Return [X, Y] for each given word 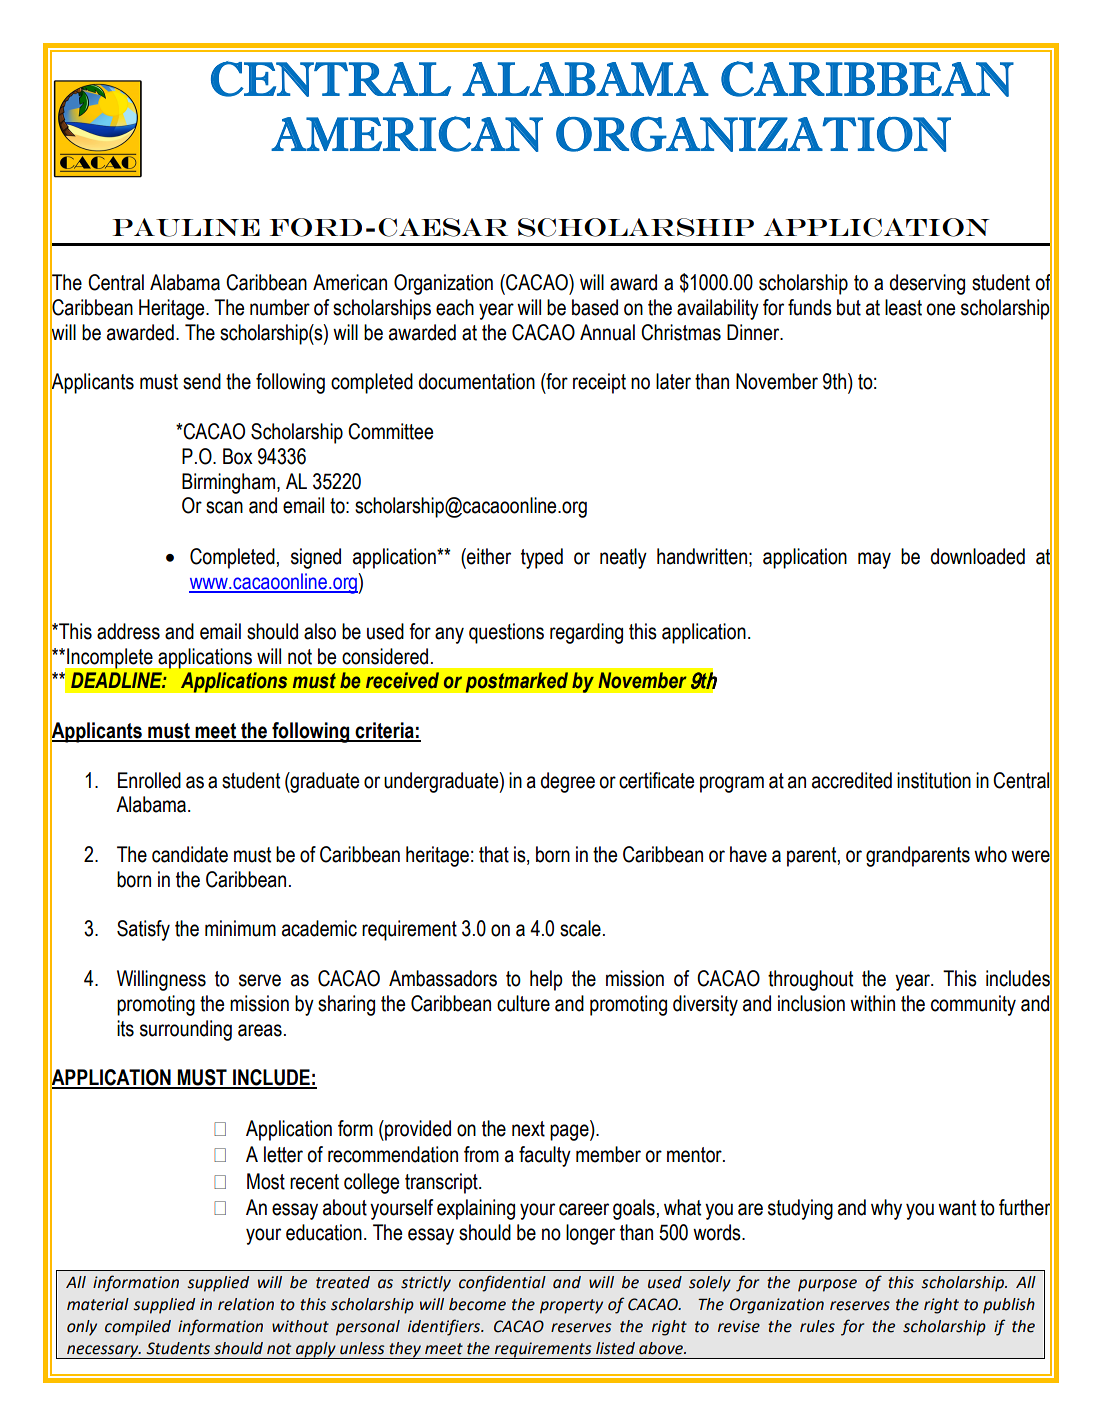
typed [542, 558]
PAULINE [186, 227]
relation [246, 1304]
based [595, 307]
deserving [927, 284]
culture [523, 1003]
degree [567, 782]
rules [817, 1326]
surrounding [186, 1030]
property [571, 1306]
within [872, 1003]
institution [934, 780]
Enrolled [149, 780]
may [874, 560]
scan [224, 507]
